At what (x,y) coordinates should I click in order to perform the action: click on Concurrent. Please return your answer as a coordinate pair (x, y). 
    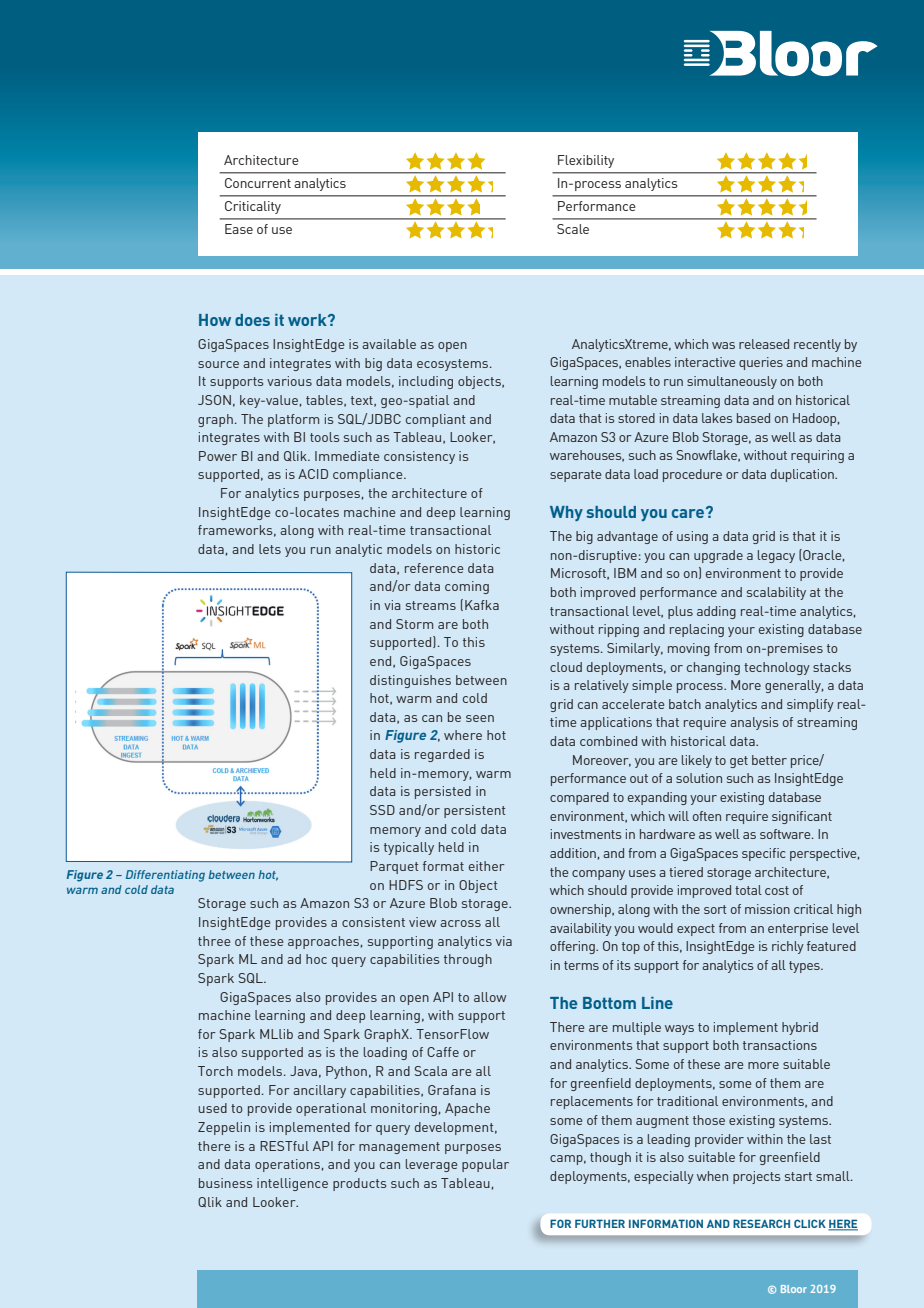
    Looking at the image, I should click on (258, 183).
